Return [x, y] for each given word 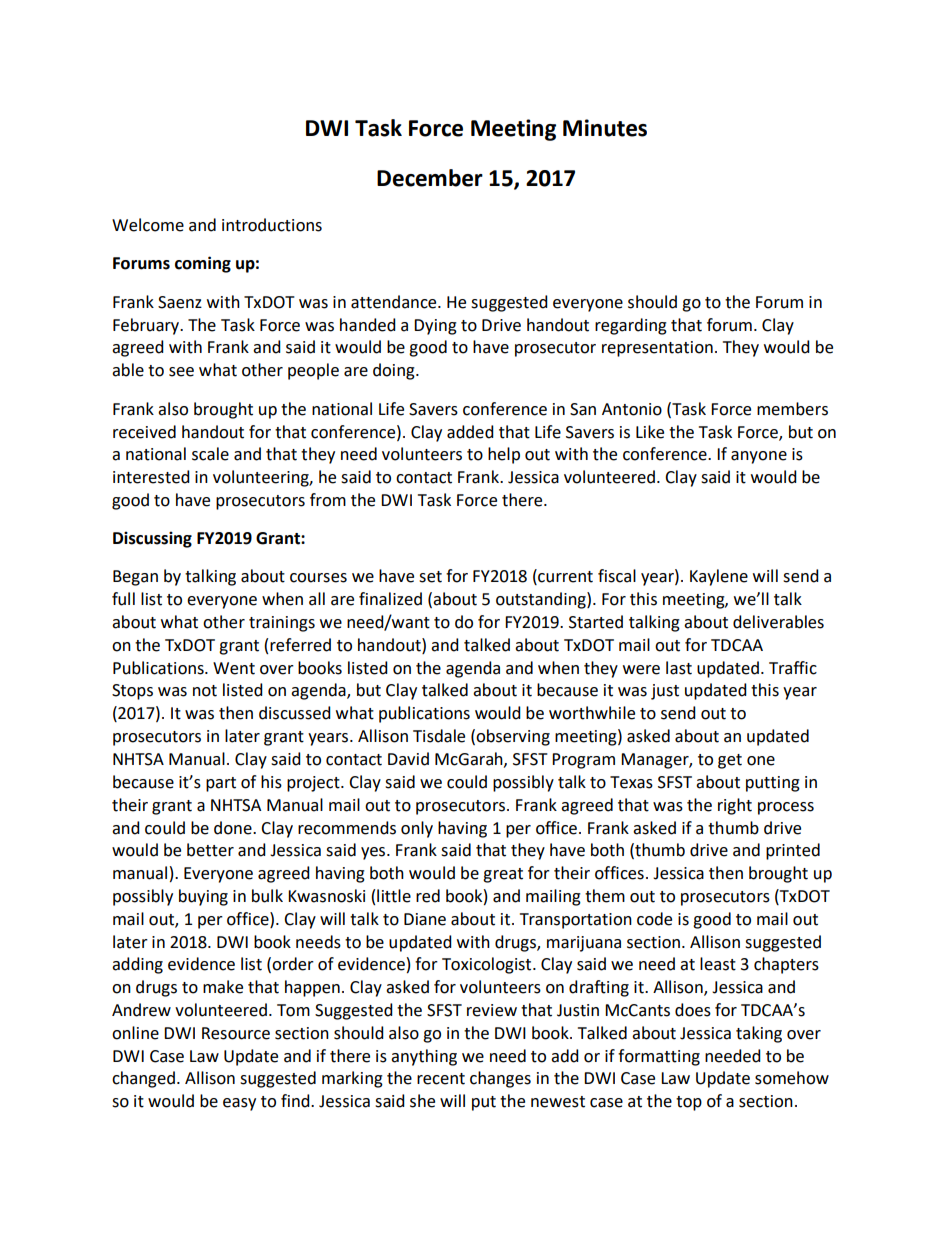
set [430, 577]
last [679, 668]
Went [234, 668]
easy [239, 1104]
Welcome [148, 225]
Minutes [605, 128]
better [210, 850]
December [430, 178]
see [181, 372]
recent [441, 1079]
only [417, 829]
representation [657, 349]
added [470, 432]
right [735, 806]
